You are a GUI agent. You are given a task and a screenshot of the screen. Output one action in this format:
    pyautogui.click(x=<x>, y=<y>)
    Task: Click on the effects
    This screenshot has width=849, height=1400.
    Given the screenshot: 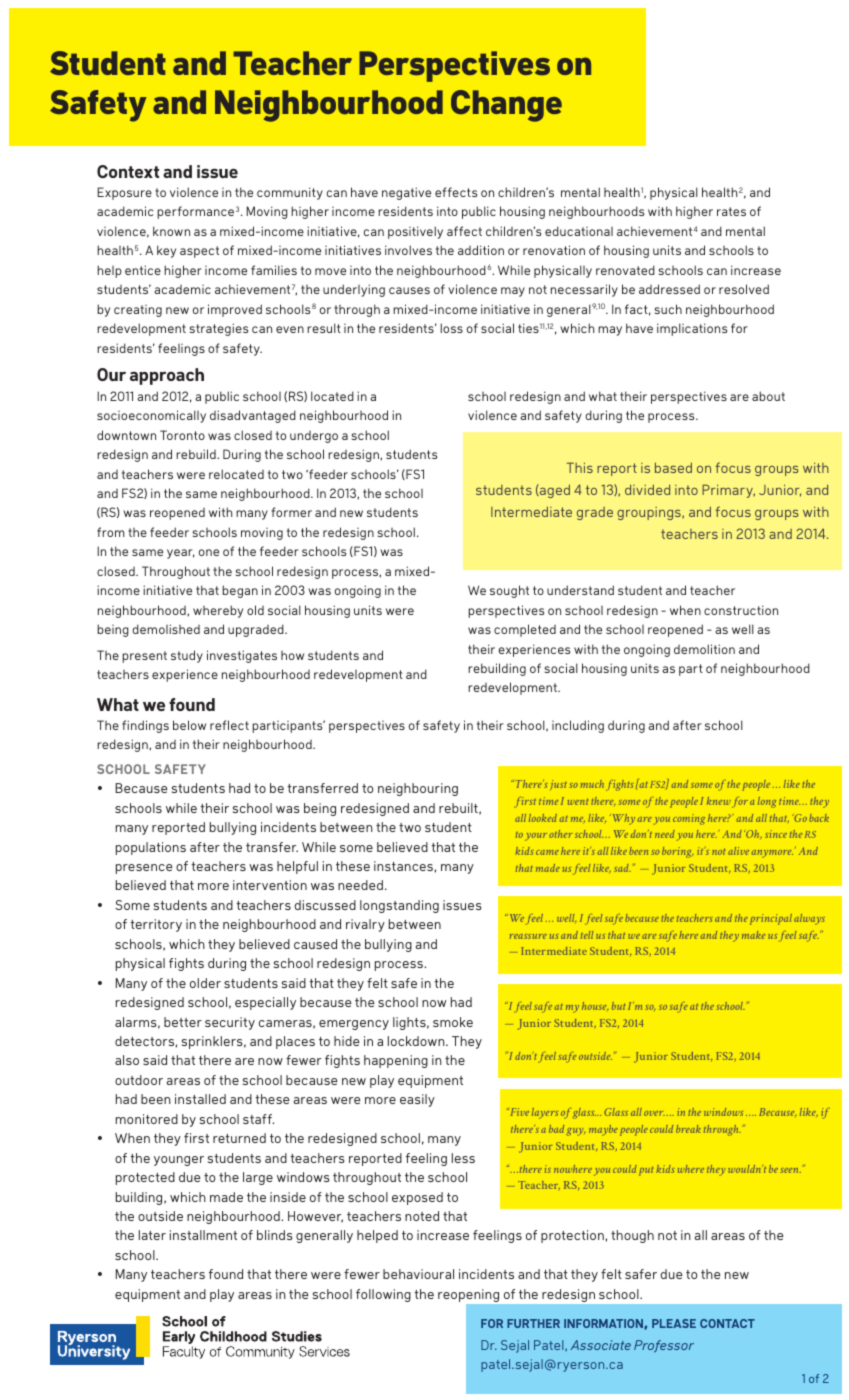 What is the action you would take?
    pyautogui.click(x=456, y=192)
